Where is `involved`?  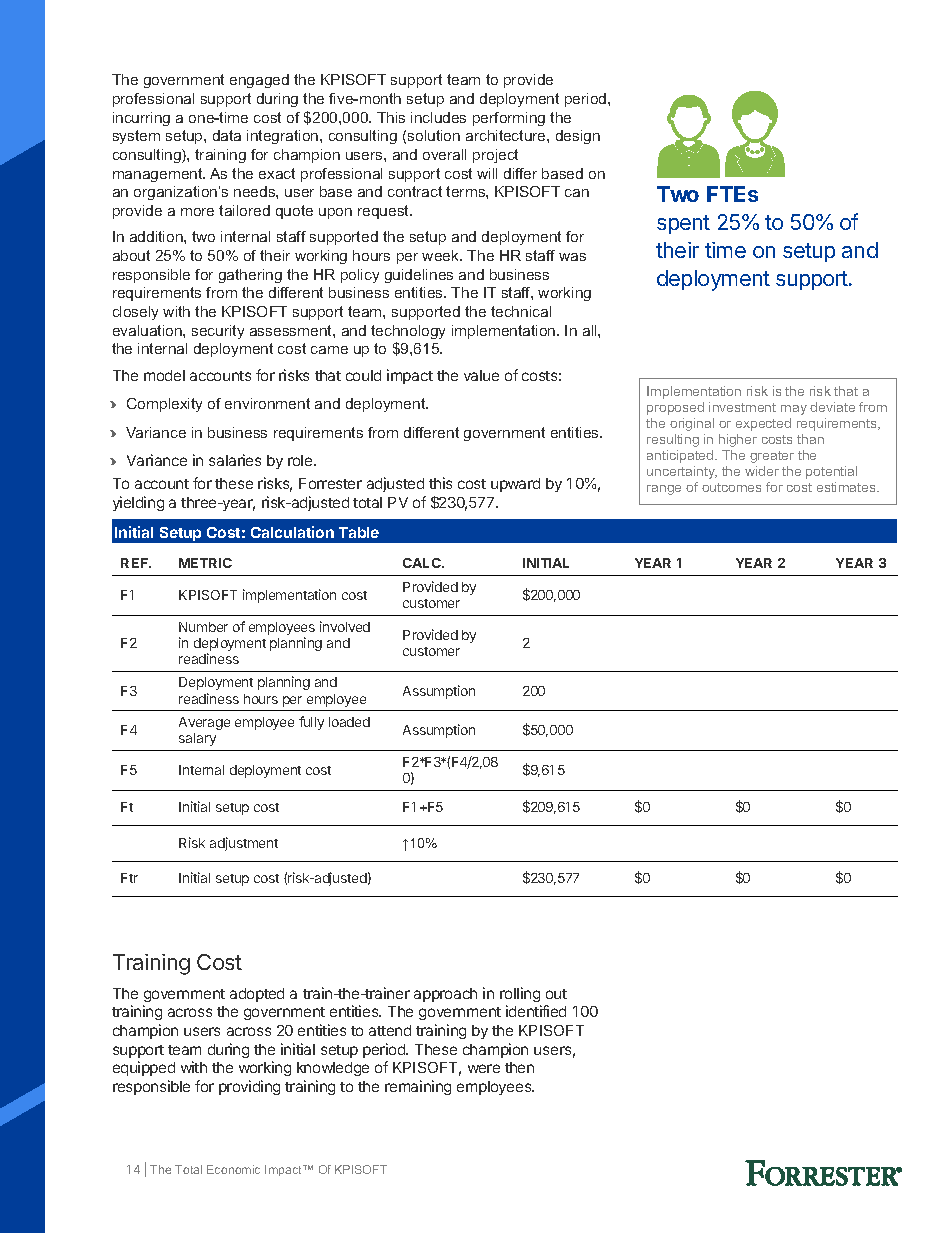 involved is located at coordinates (345, 626).
